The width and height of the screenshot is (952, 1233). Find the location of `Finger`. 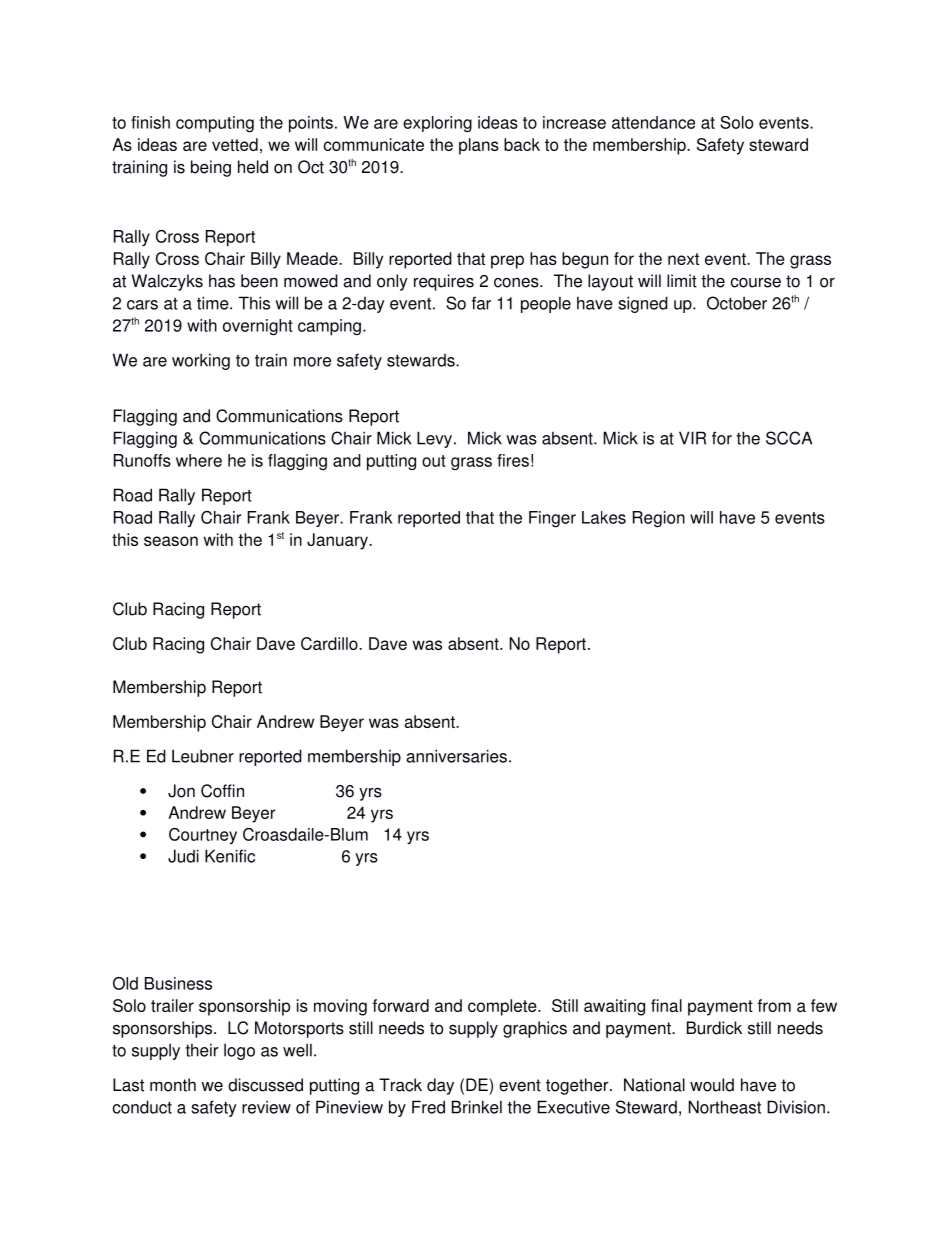

Finger is located at coordinates (552, 519).
